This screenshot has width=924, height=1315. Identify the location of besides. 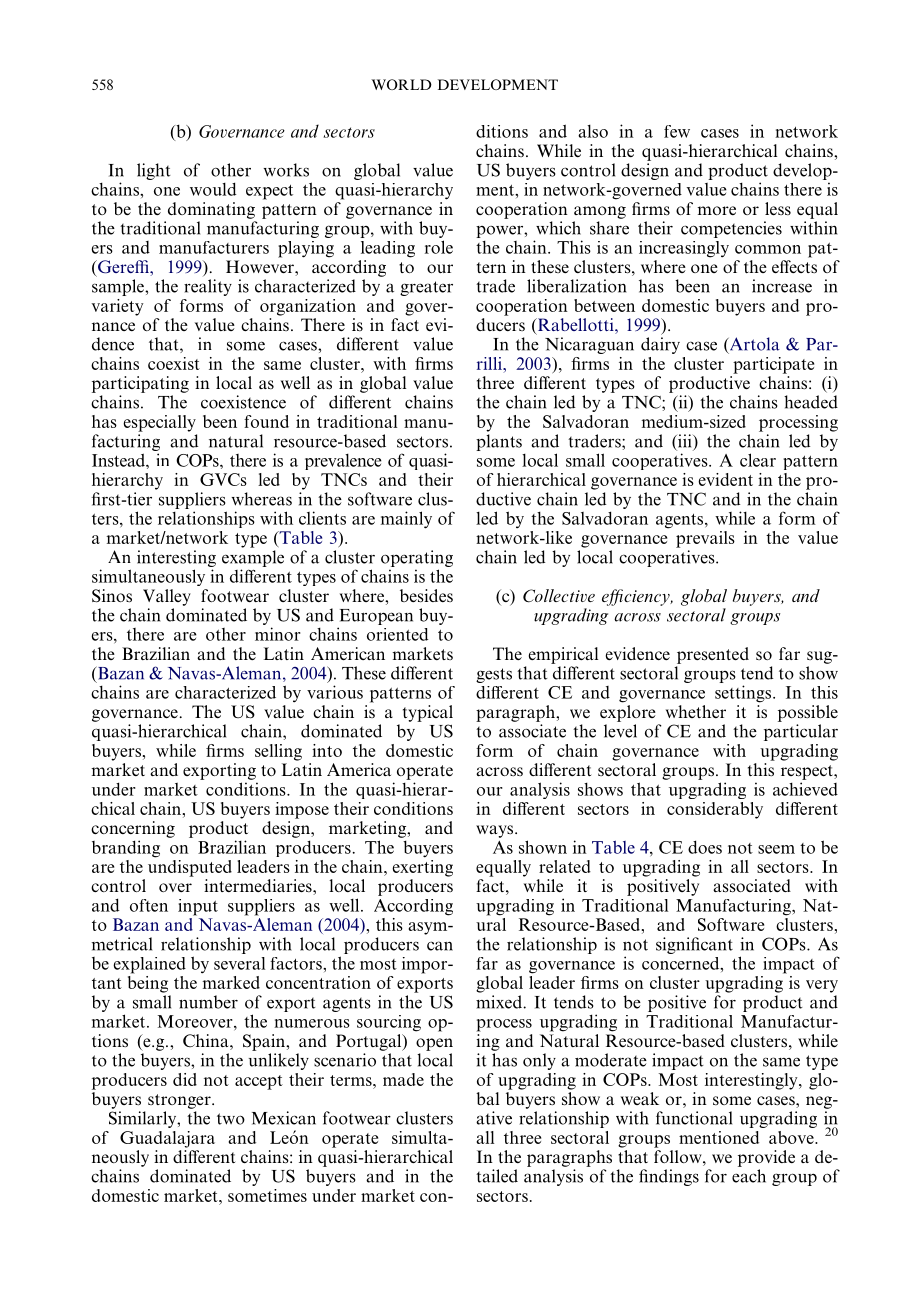
(426, 596).
